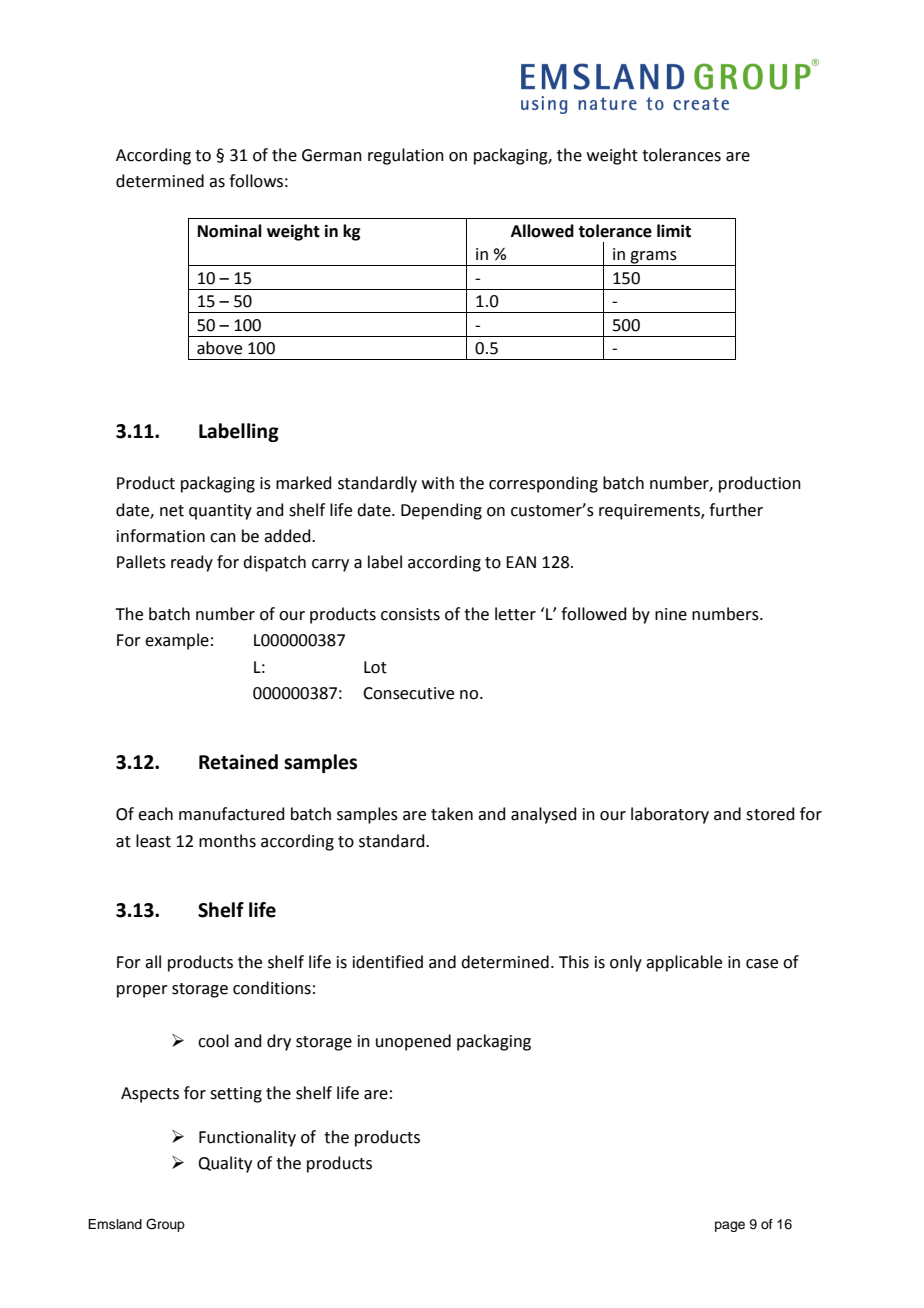  Describe the element at coordinates (408, 693) in the screenshot. I see `Consecutive` at that location.
